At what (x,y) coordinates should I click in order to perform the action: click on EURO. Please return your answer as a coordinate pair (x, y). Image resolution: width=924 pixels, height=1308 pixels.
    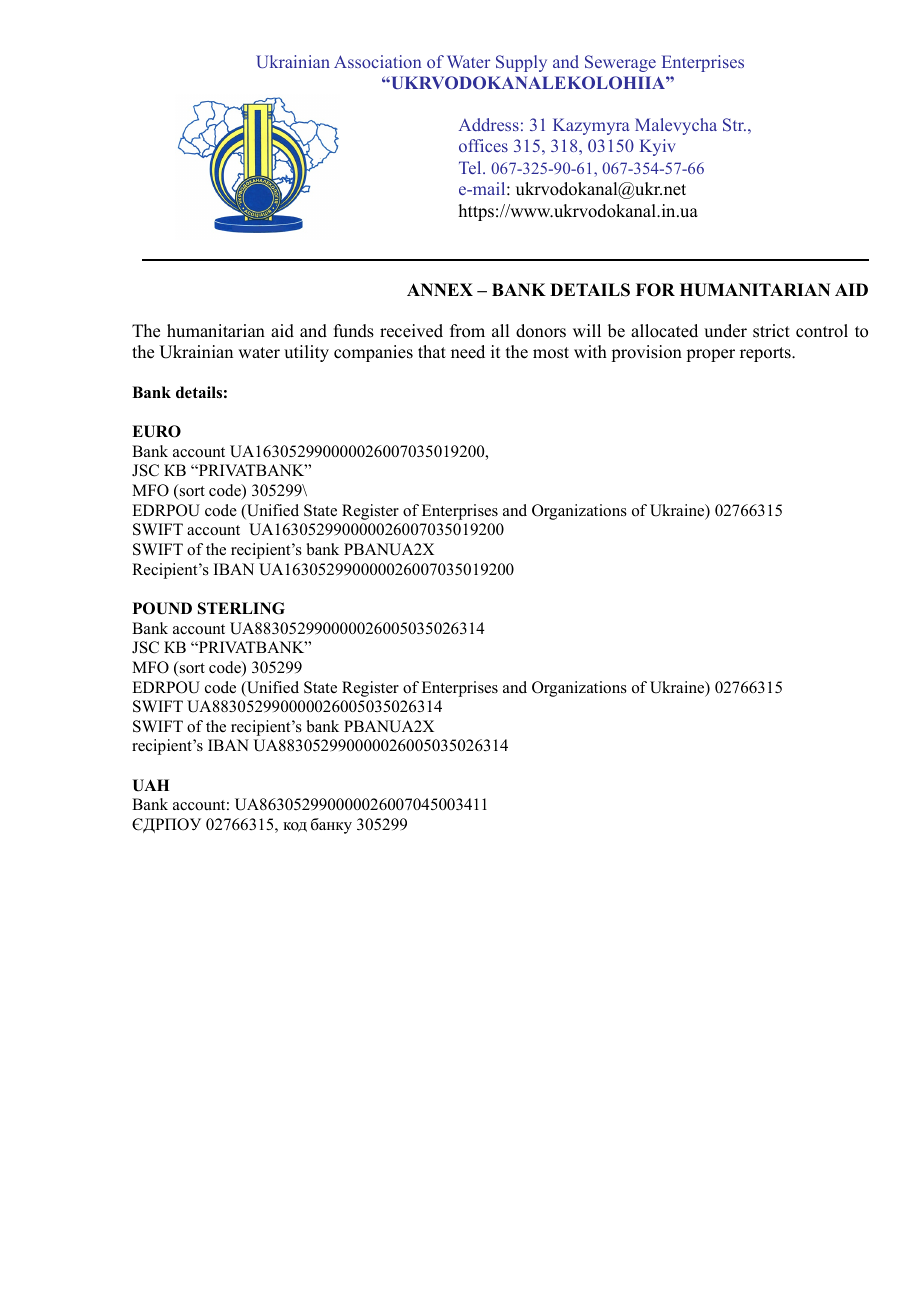
    Looking at the image, I should click on (156, 431).
